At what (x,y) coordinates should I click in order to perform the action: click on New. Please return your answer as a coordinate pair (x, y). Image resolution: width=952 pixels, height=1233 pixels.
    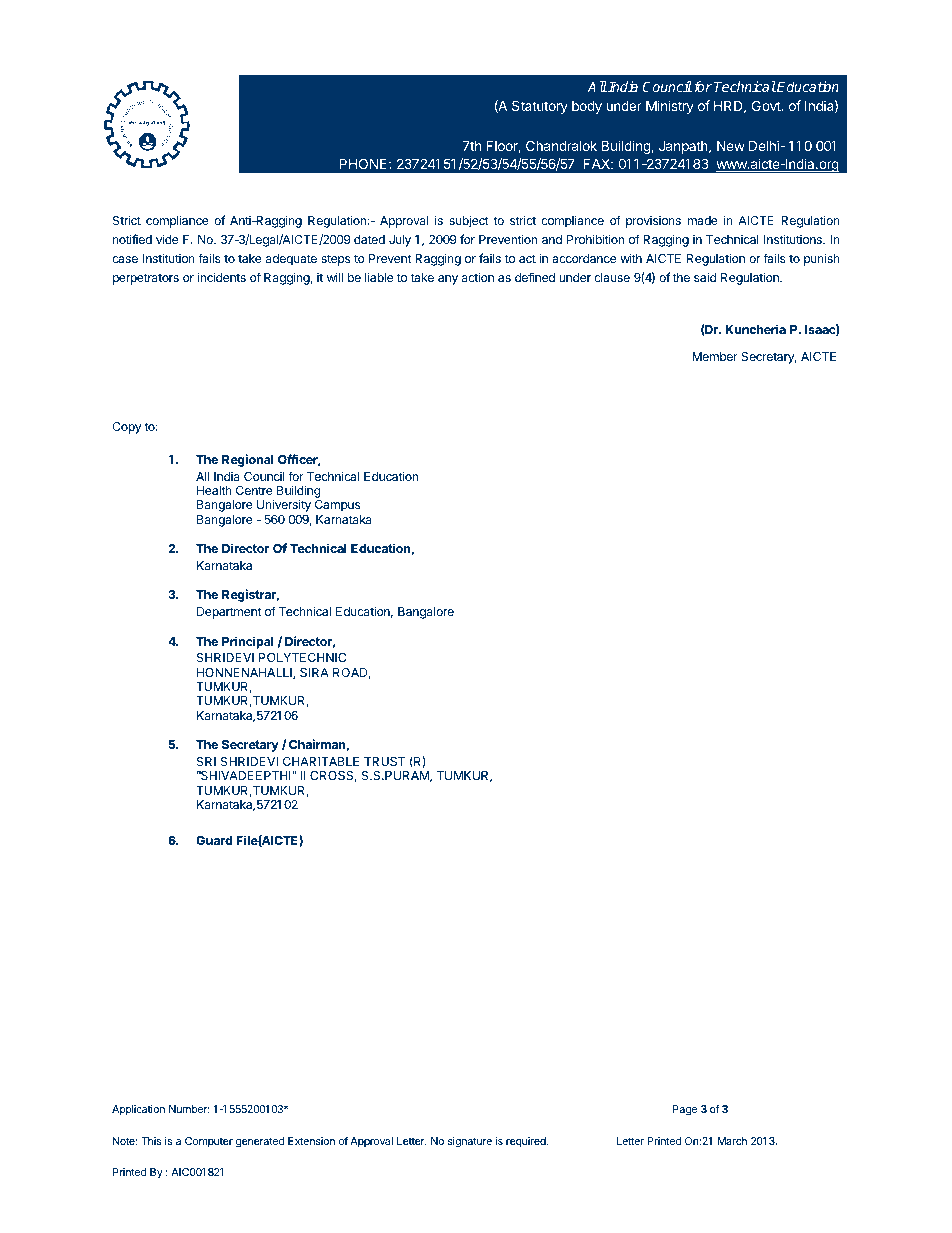
    Looking at the image, I should click on (731, 146).
